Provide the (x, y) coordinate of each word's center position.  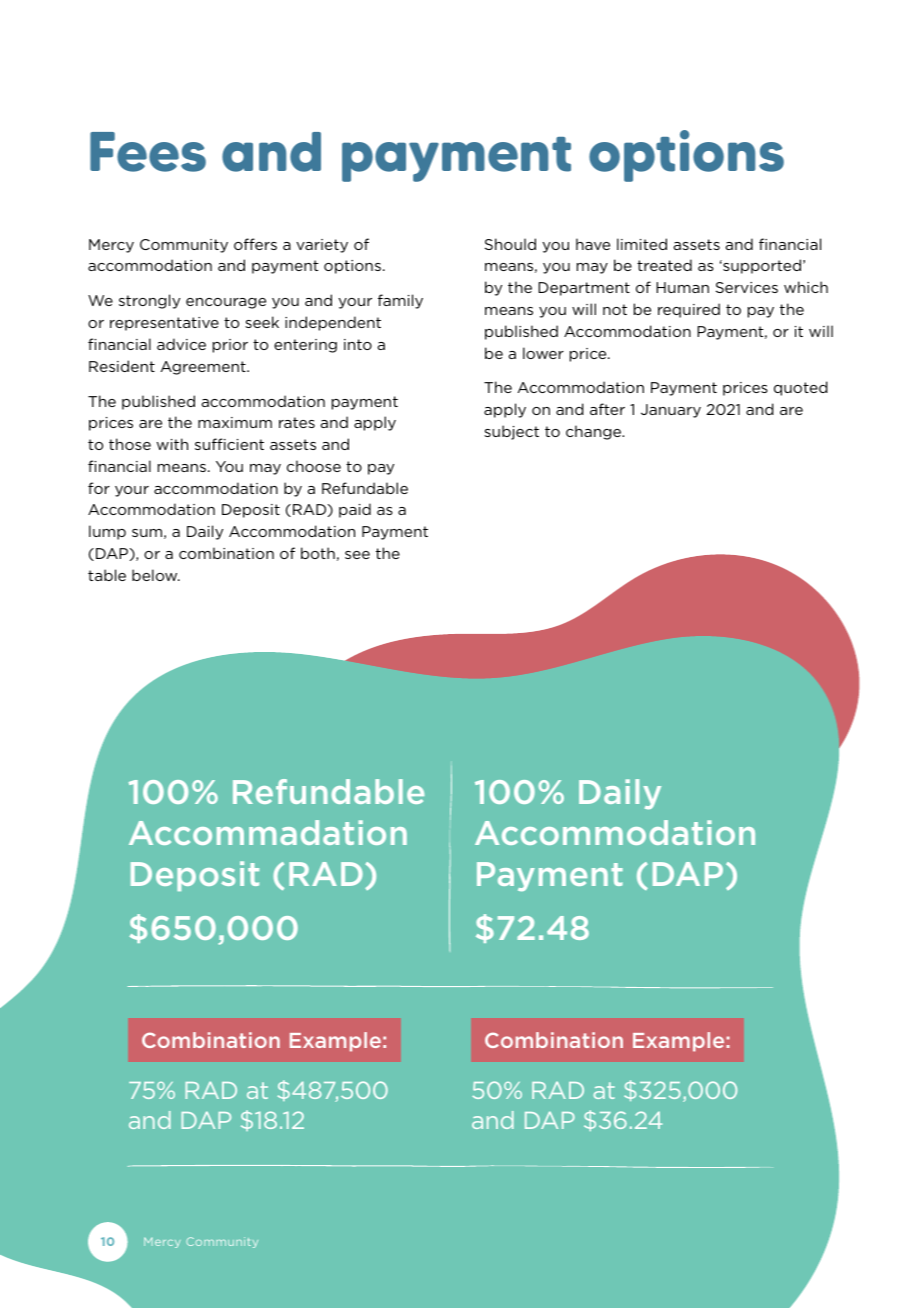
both (318, 553)
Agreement (204, 368)
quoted (801, 388)
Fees (148, 152)
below (156, 575)
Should (510, 244)
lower (543, 353)
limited (642, 244)
